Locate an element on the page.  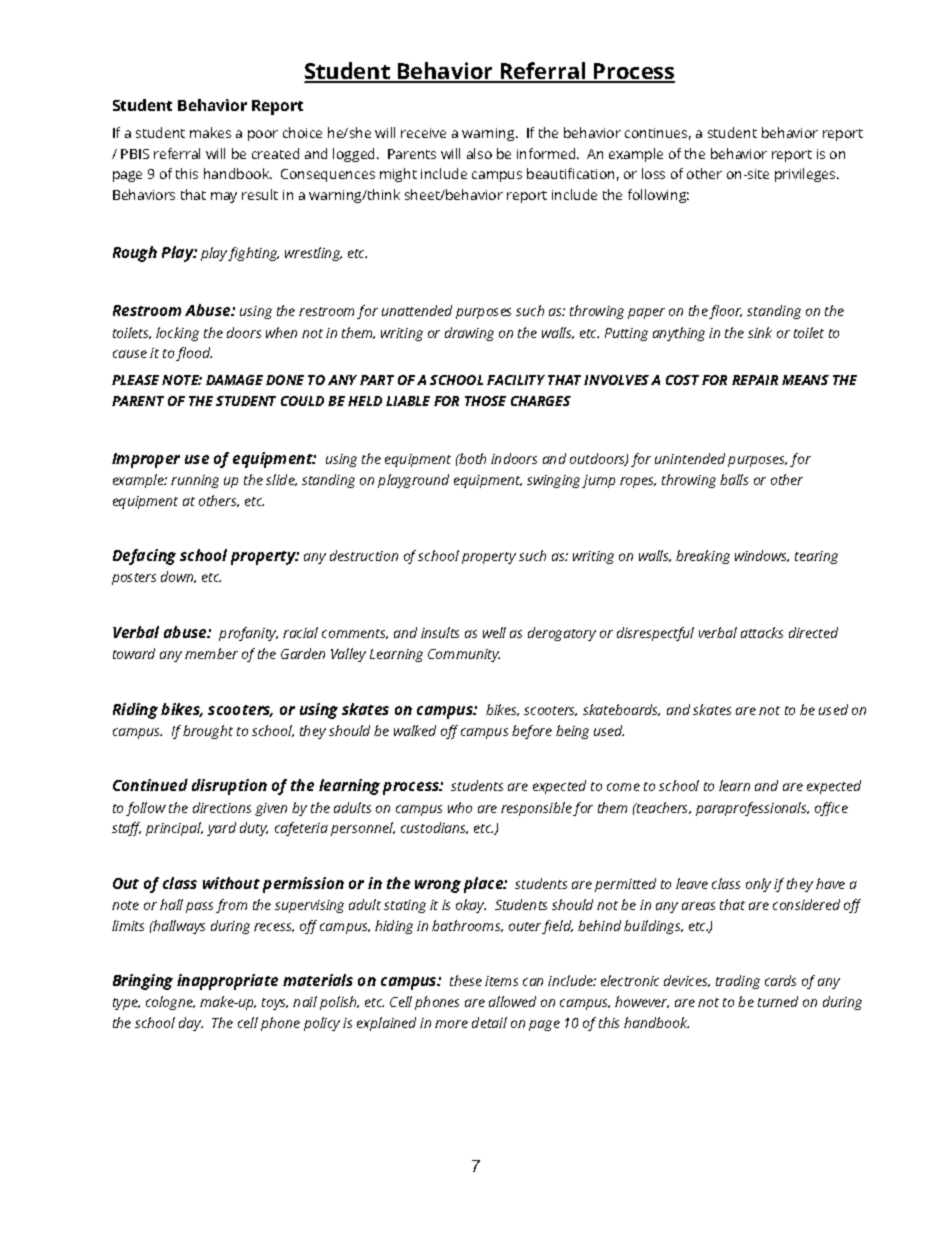
disruption is located at coordinates (229, 787).
